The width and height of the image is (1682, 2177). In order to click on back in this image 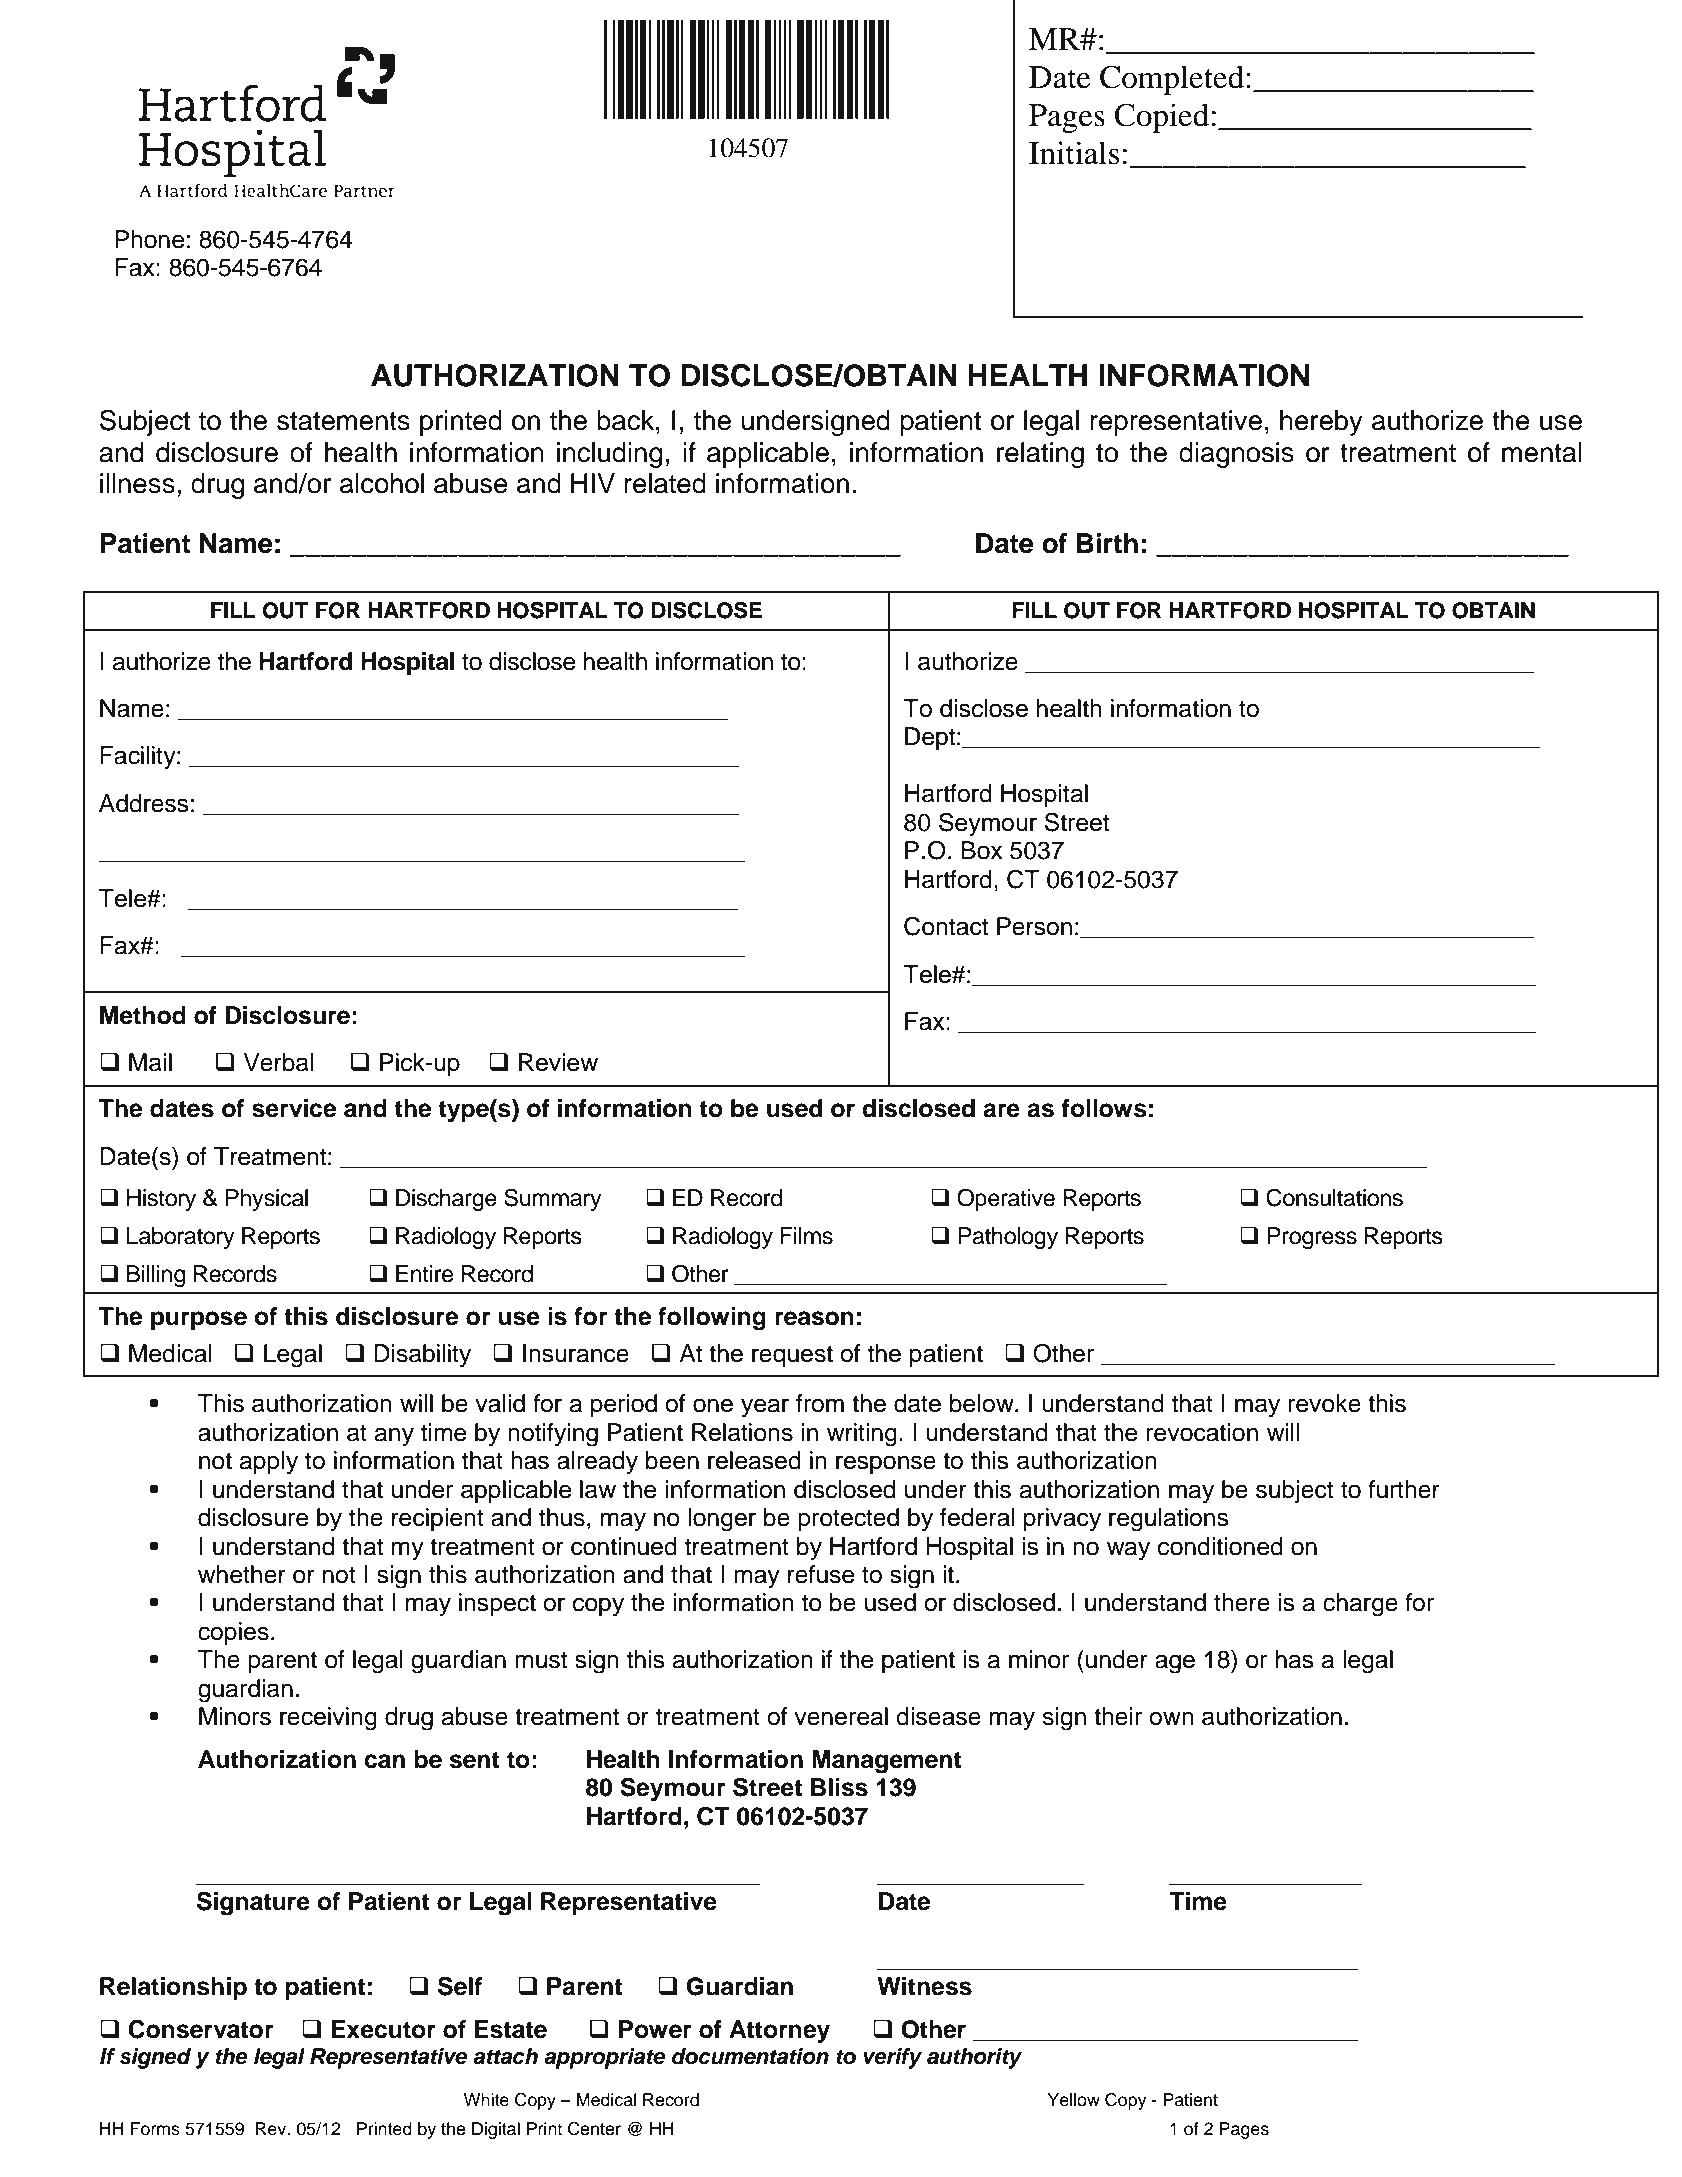, I will do `click(627, 420)`.
